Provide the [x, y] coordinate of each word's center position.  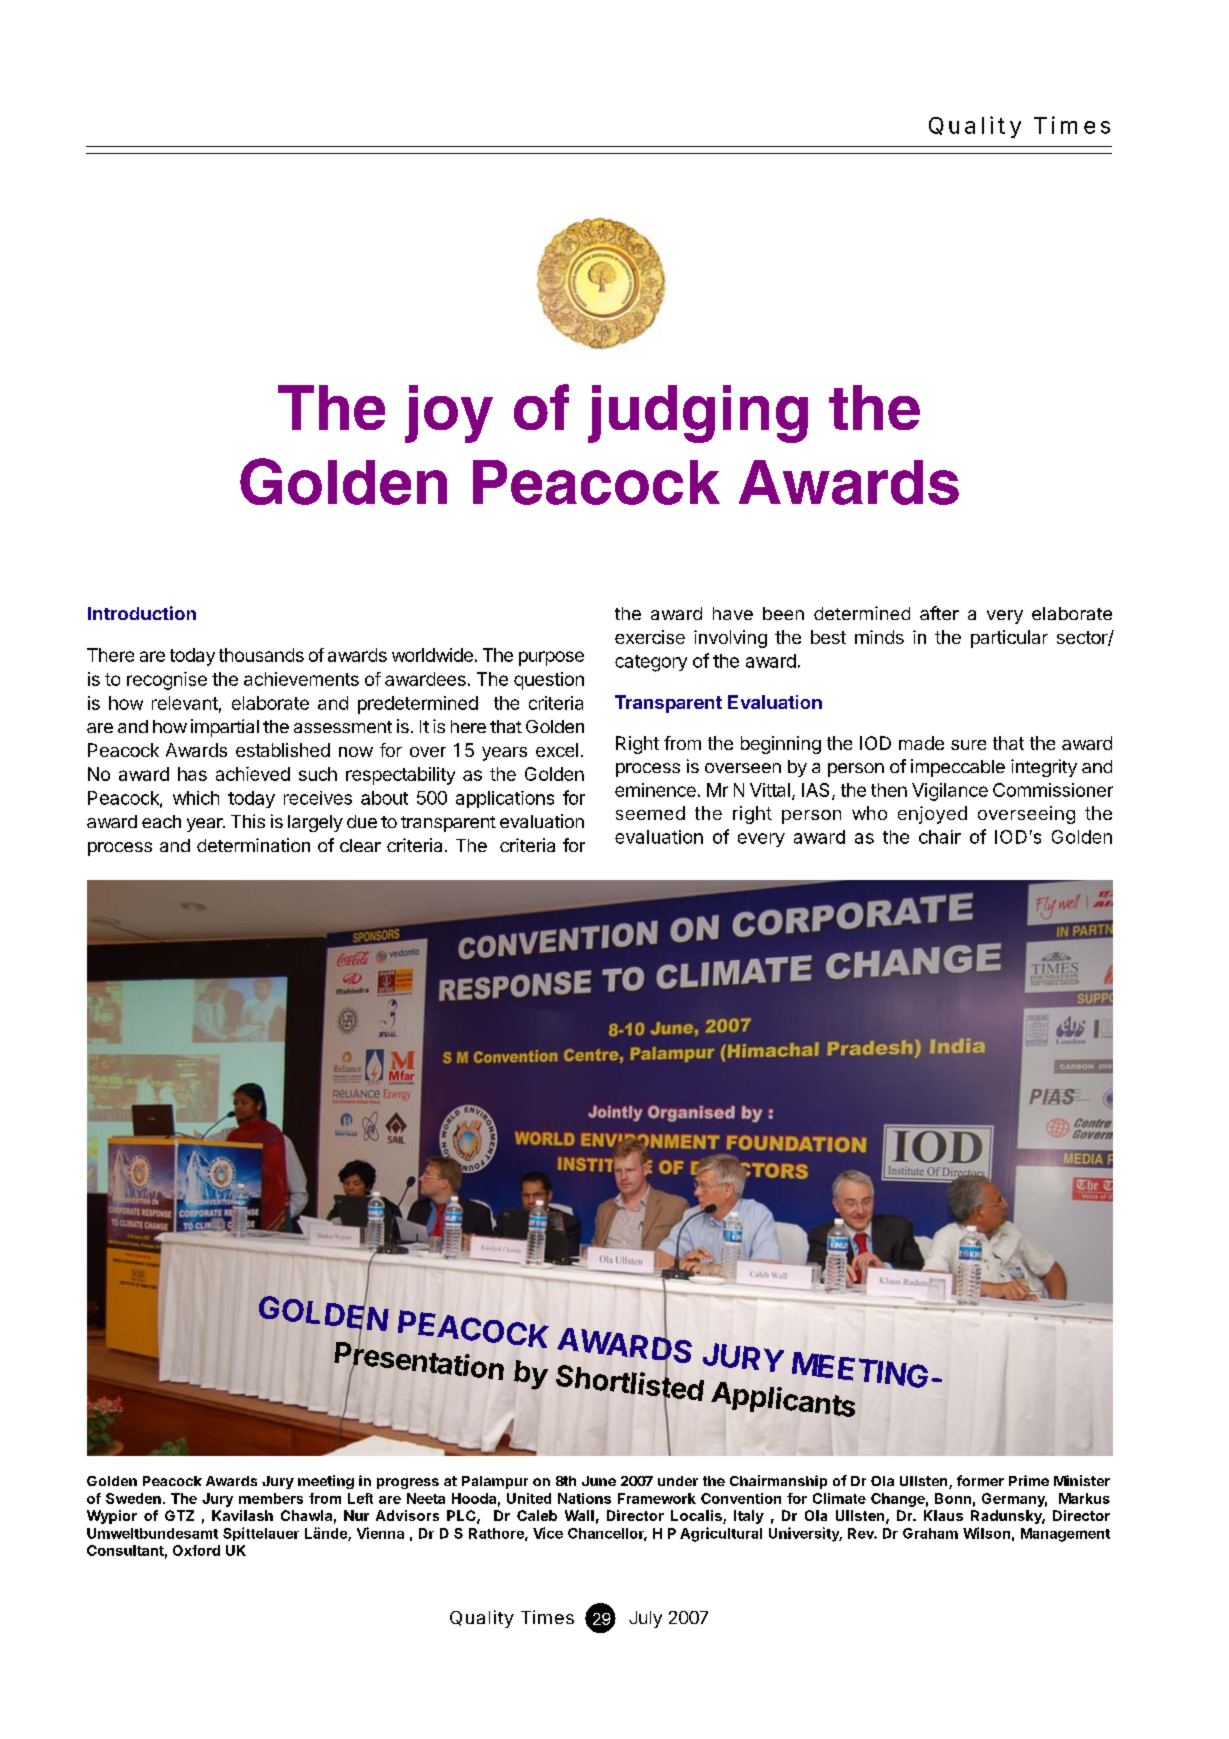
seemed [650, 813]
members [271, 1498]
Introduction [142, 613]
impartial [225, 728]
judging [698, 414]
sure [968, 745]
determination [253, 845]
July [645, 1619]
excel [557, 750]
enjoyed [932, 815]
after [939, 613]
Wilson [986, 1533]
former [980, 1480]
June [599, 1481]
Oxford [196, 1550]
